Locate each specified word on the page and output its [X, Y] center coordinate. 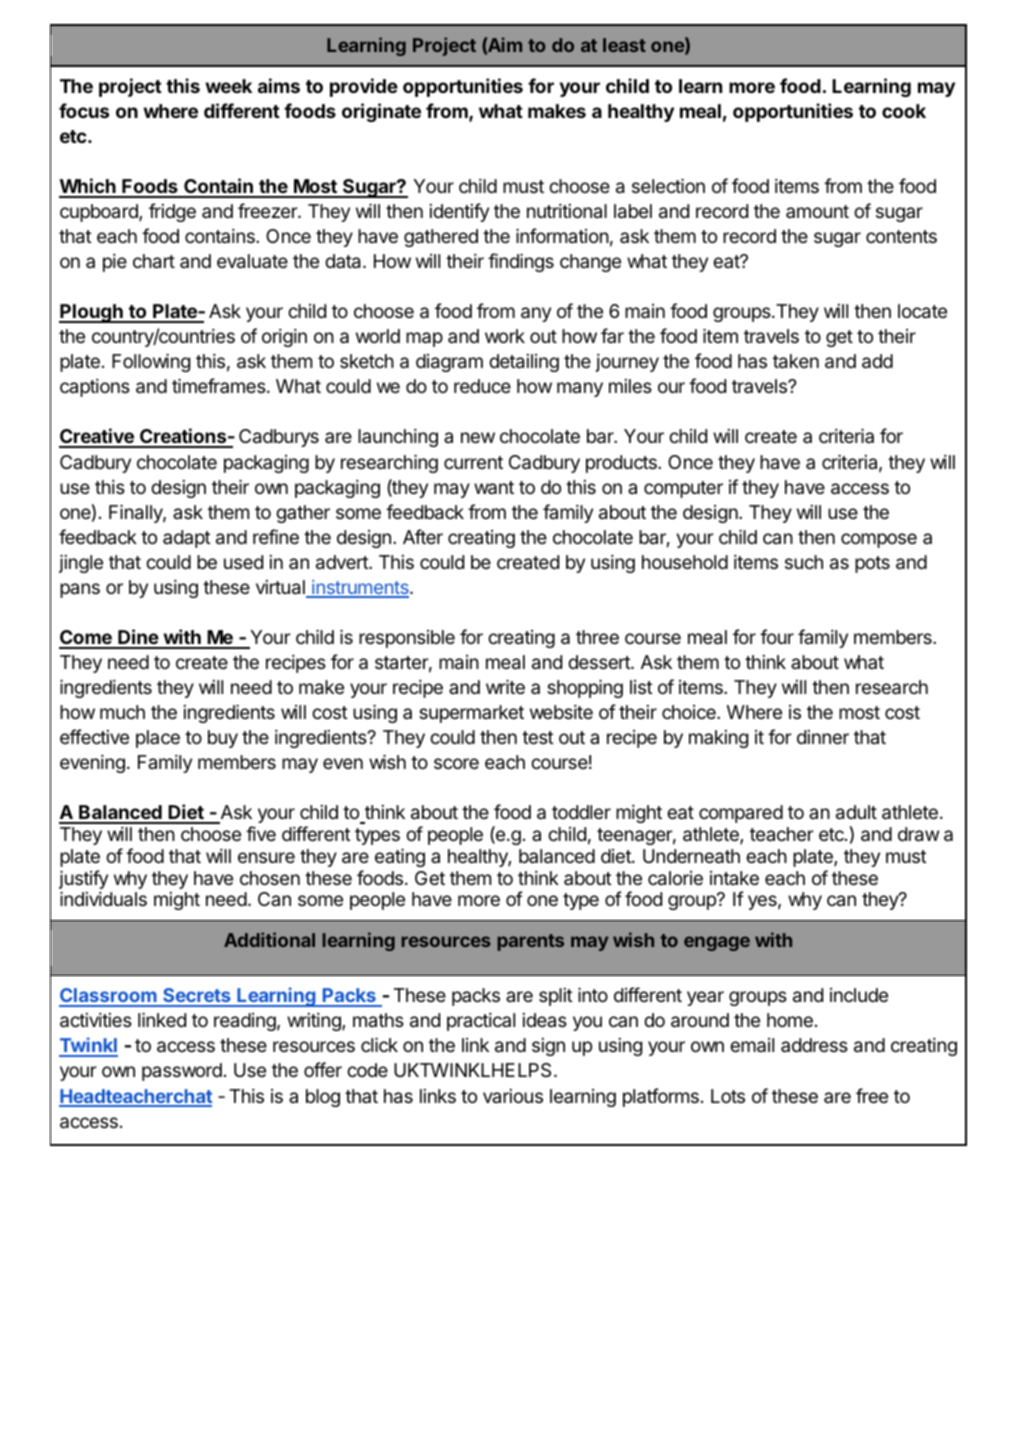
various [513, 1096]
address [814, 1045]
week [228, 86]
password [182, 1072]
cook [904, 111]
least [624, 45]
